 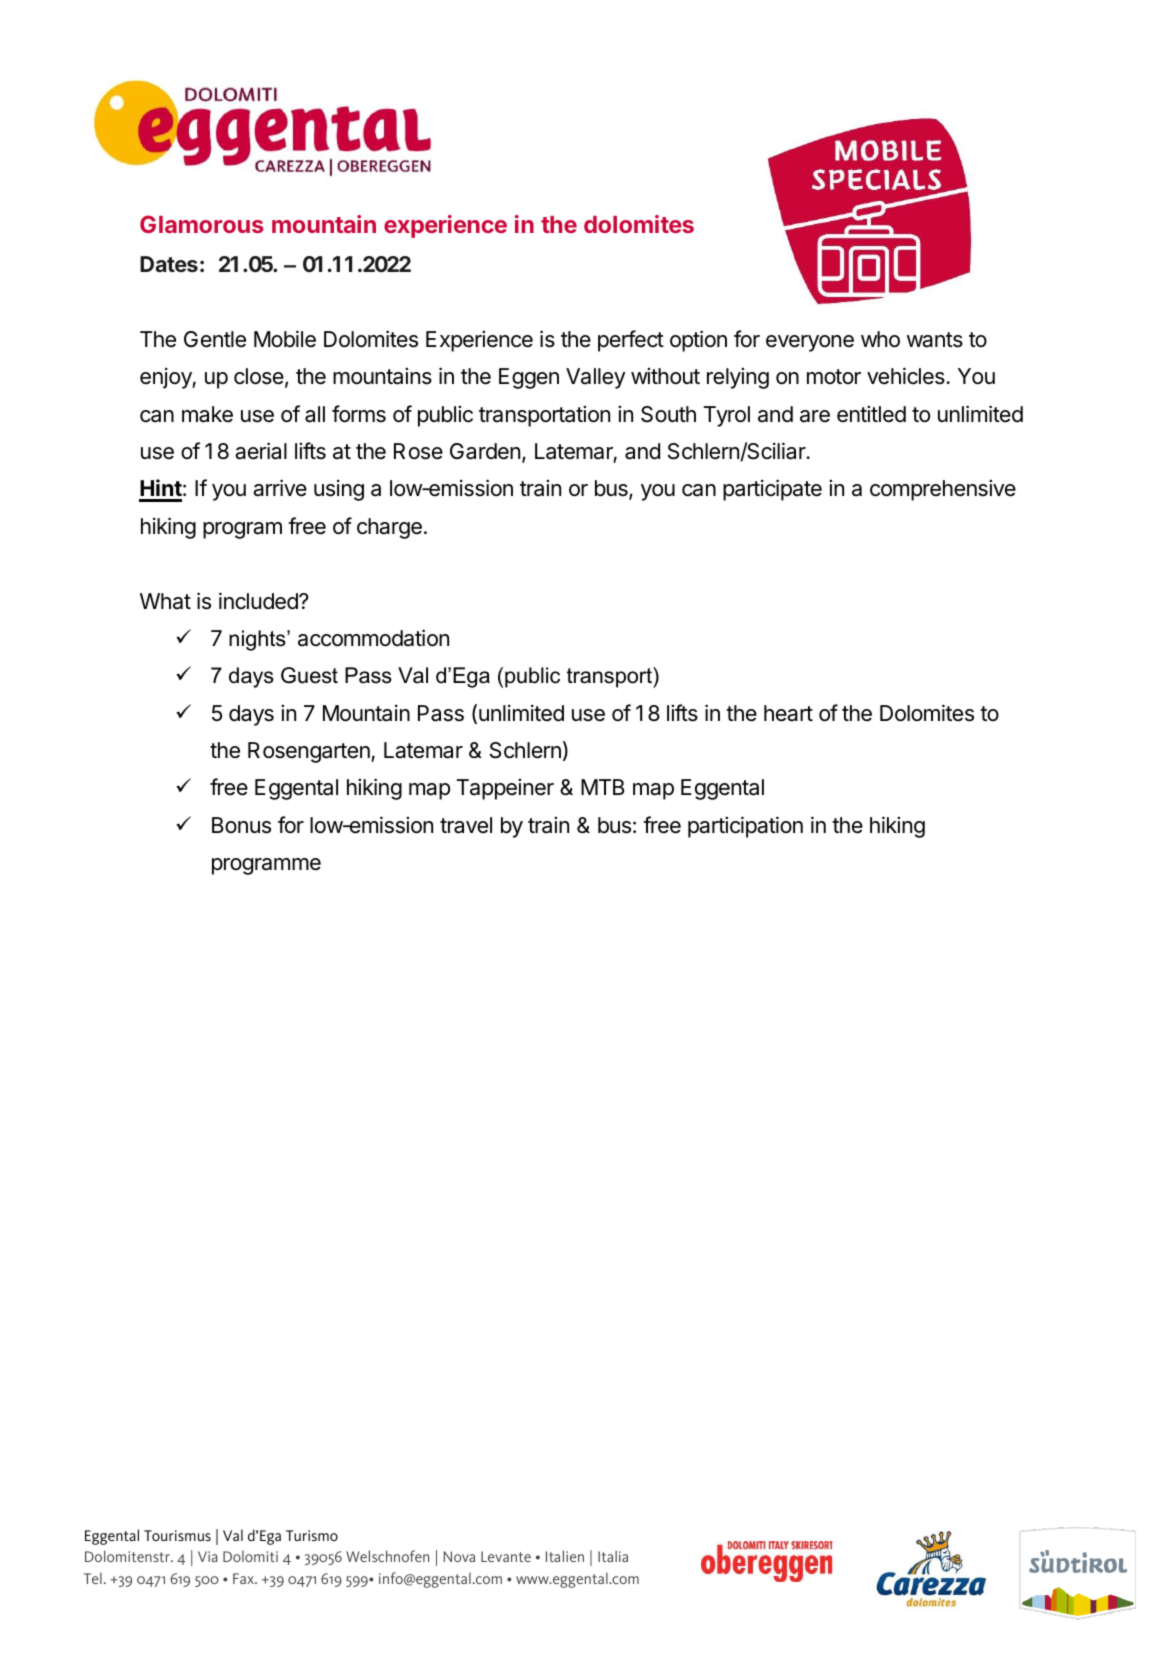 What do you see at coordinates (241, 825) in the document?
I see `Bonus` at bounding box center [241, 825].
